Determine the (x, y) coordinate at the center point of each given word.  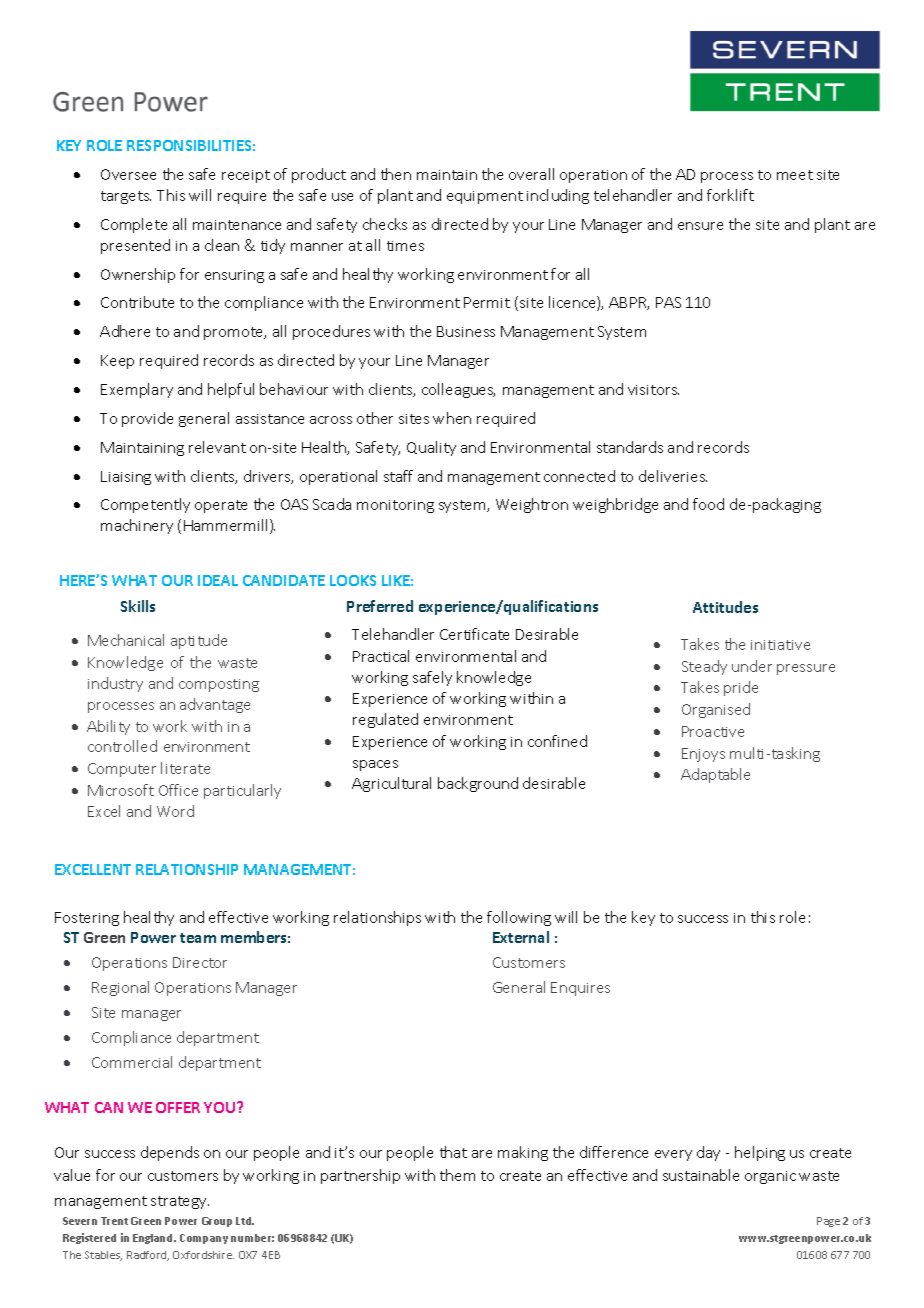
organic (770, 1177)
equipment (485, 197)
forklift (730, 195)
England (154, 1239)
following (519, 918)
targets (126, 197)
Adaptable (715, 775)
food (708, 504)
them (457, 1175)
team (198, 938)
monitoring (395, 506)
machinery (137, 526)
